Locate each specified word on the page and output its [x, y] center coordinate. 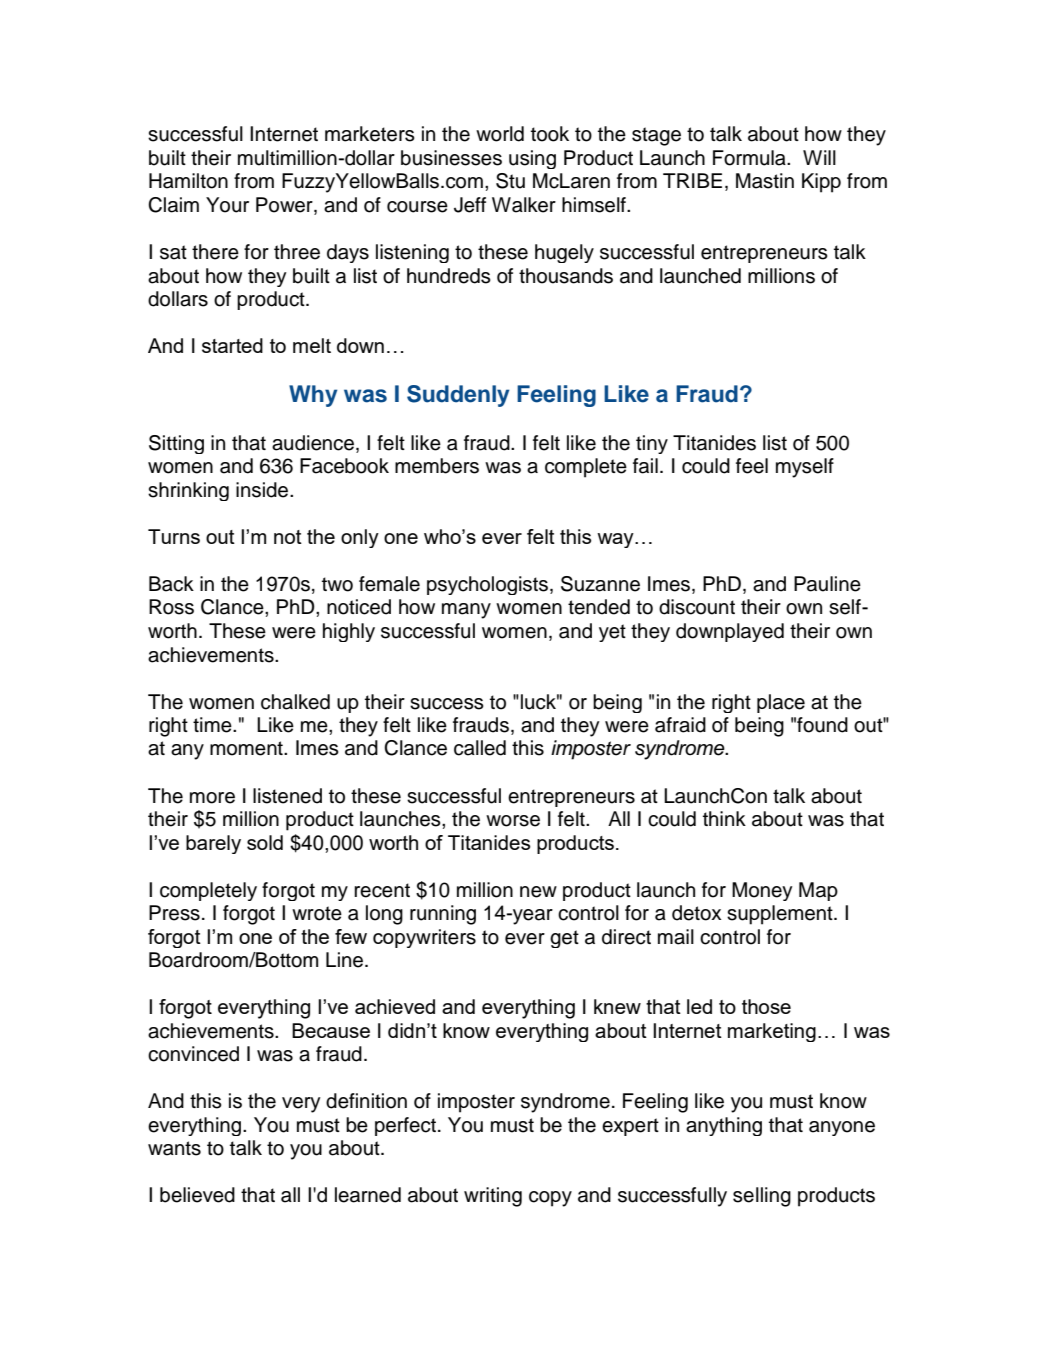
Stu [510, 181]
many [466, 611]
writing [493, 1197]
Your [227, 205]
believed [197, 1195]
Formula [750, 158]
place [781, 703]
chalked [295, 702]
